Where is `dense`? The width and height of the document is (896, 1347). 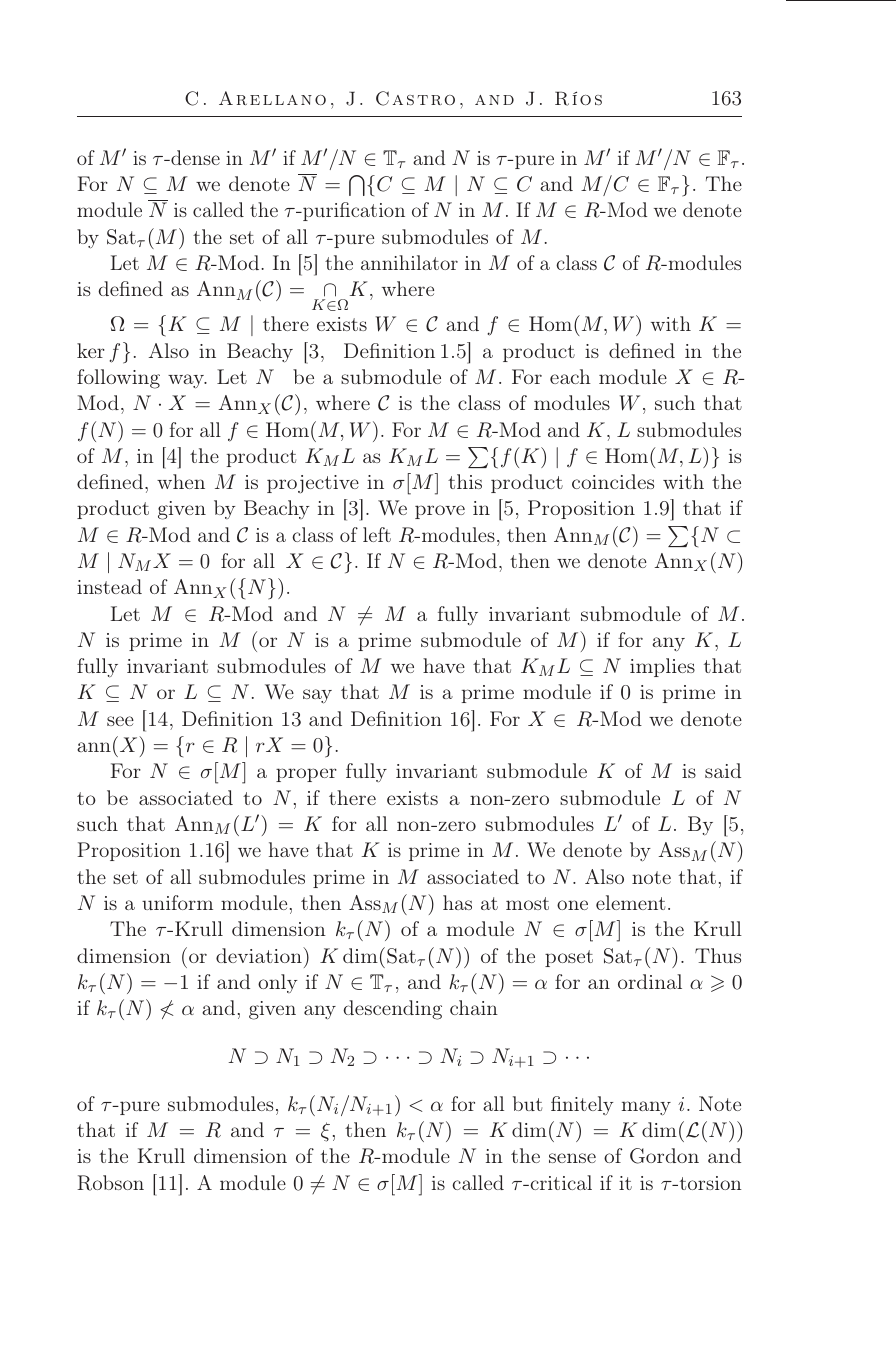 dense is located at coordinates (194, 157).
